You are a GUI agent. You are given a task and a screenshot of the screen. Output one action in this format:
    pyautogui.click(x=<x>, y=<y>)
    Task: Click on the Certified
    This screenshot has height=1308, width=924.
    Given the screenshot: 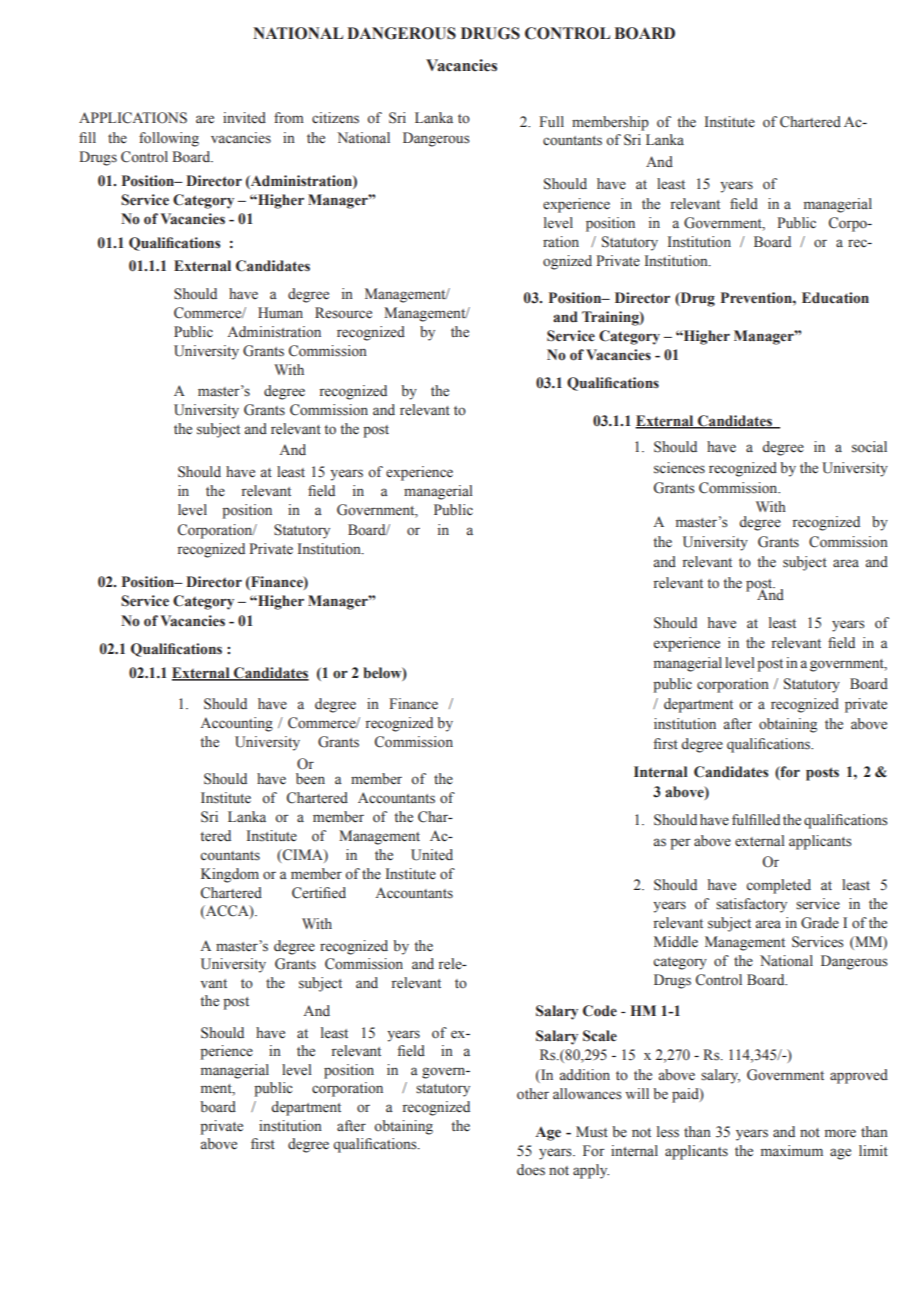 What is the action you would take?
    pyautogui.click(x=319, y=893)
